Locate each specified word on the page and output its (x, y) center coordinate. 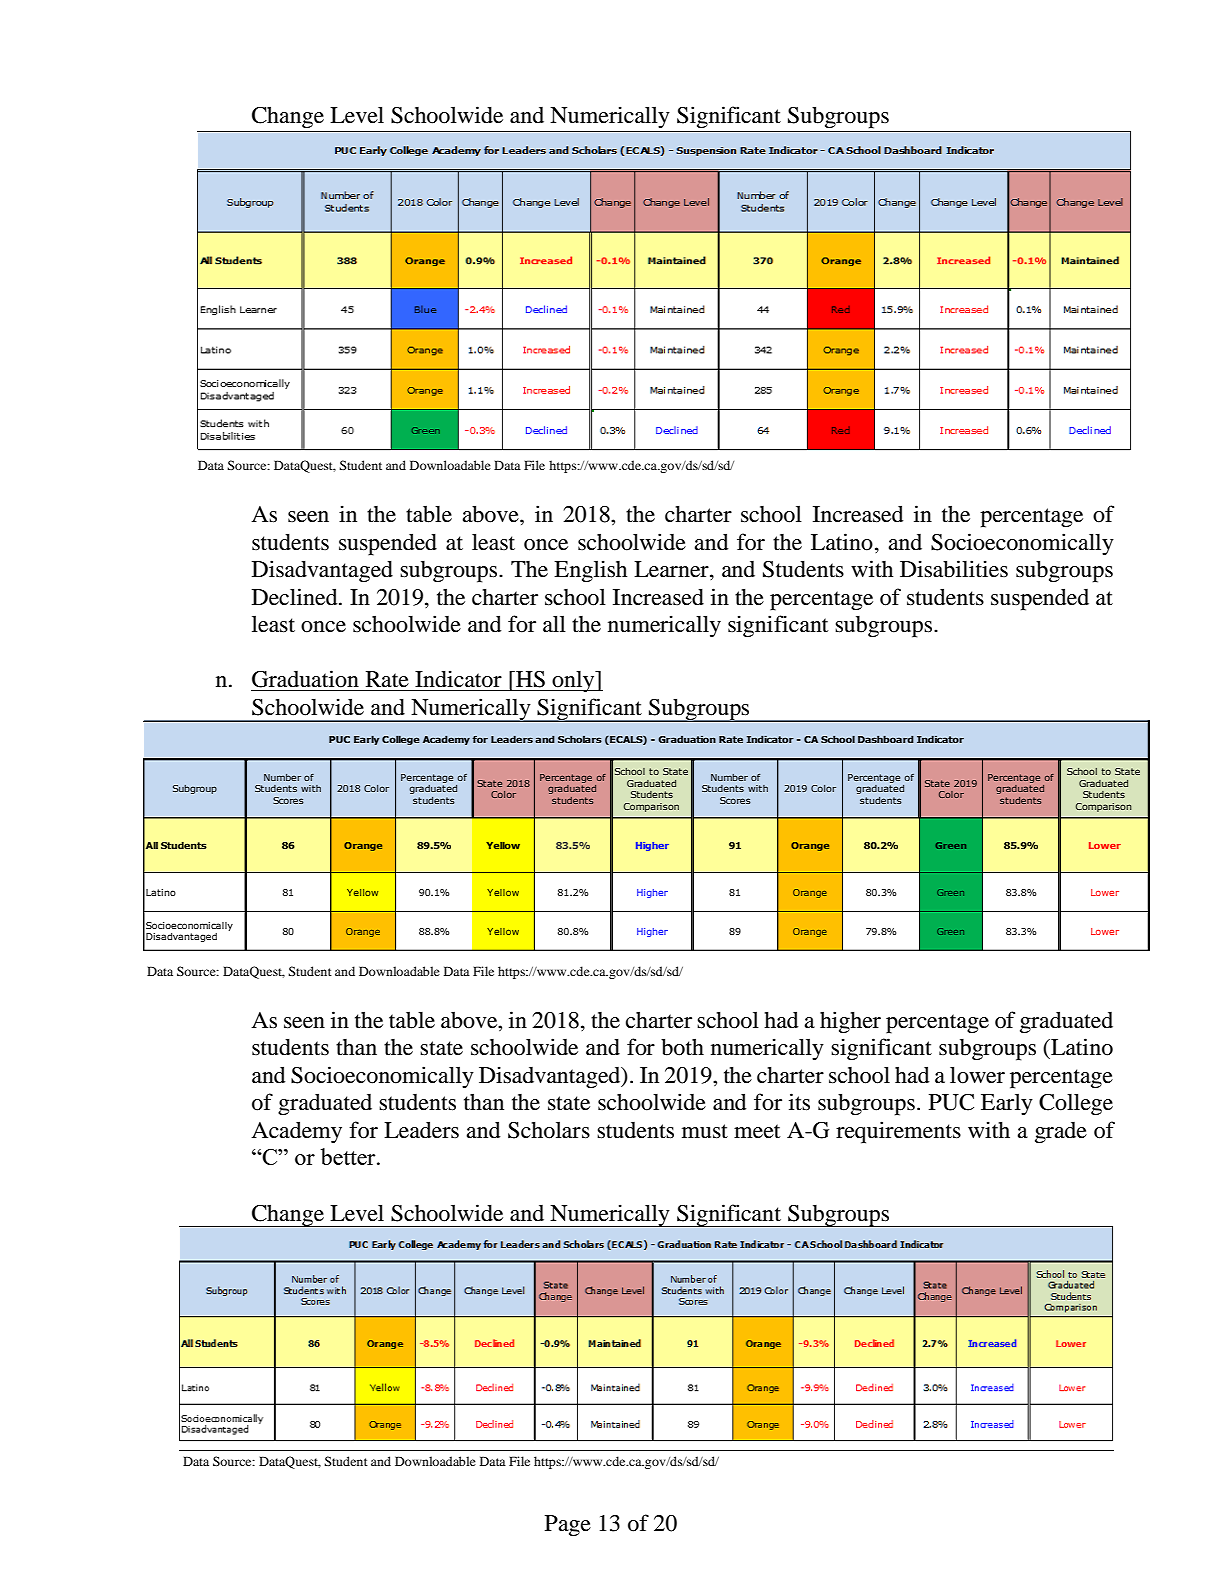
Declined (296, 597)
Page (568, 1526)
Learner (672, 570)
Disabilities (954, 569)
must (705, 1131)
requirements (898, 1132)
